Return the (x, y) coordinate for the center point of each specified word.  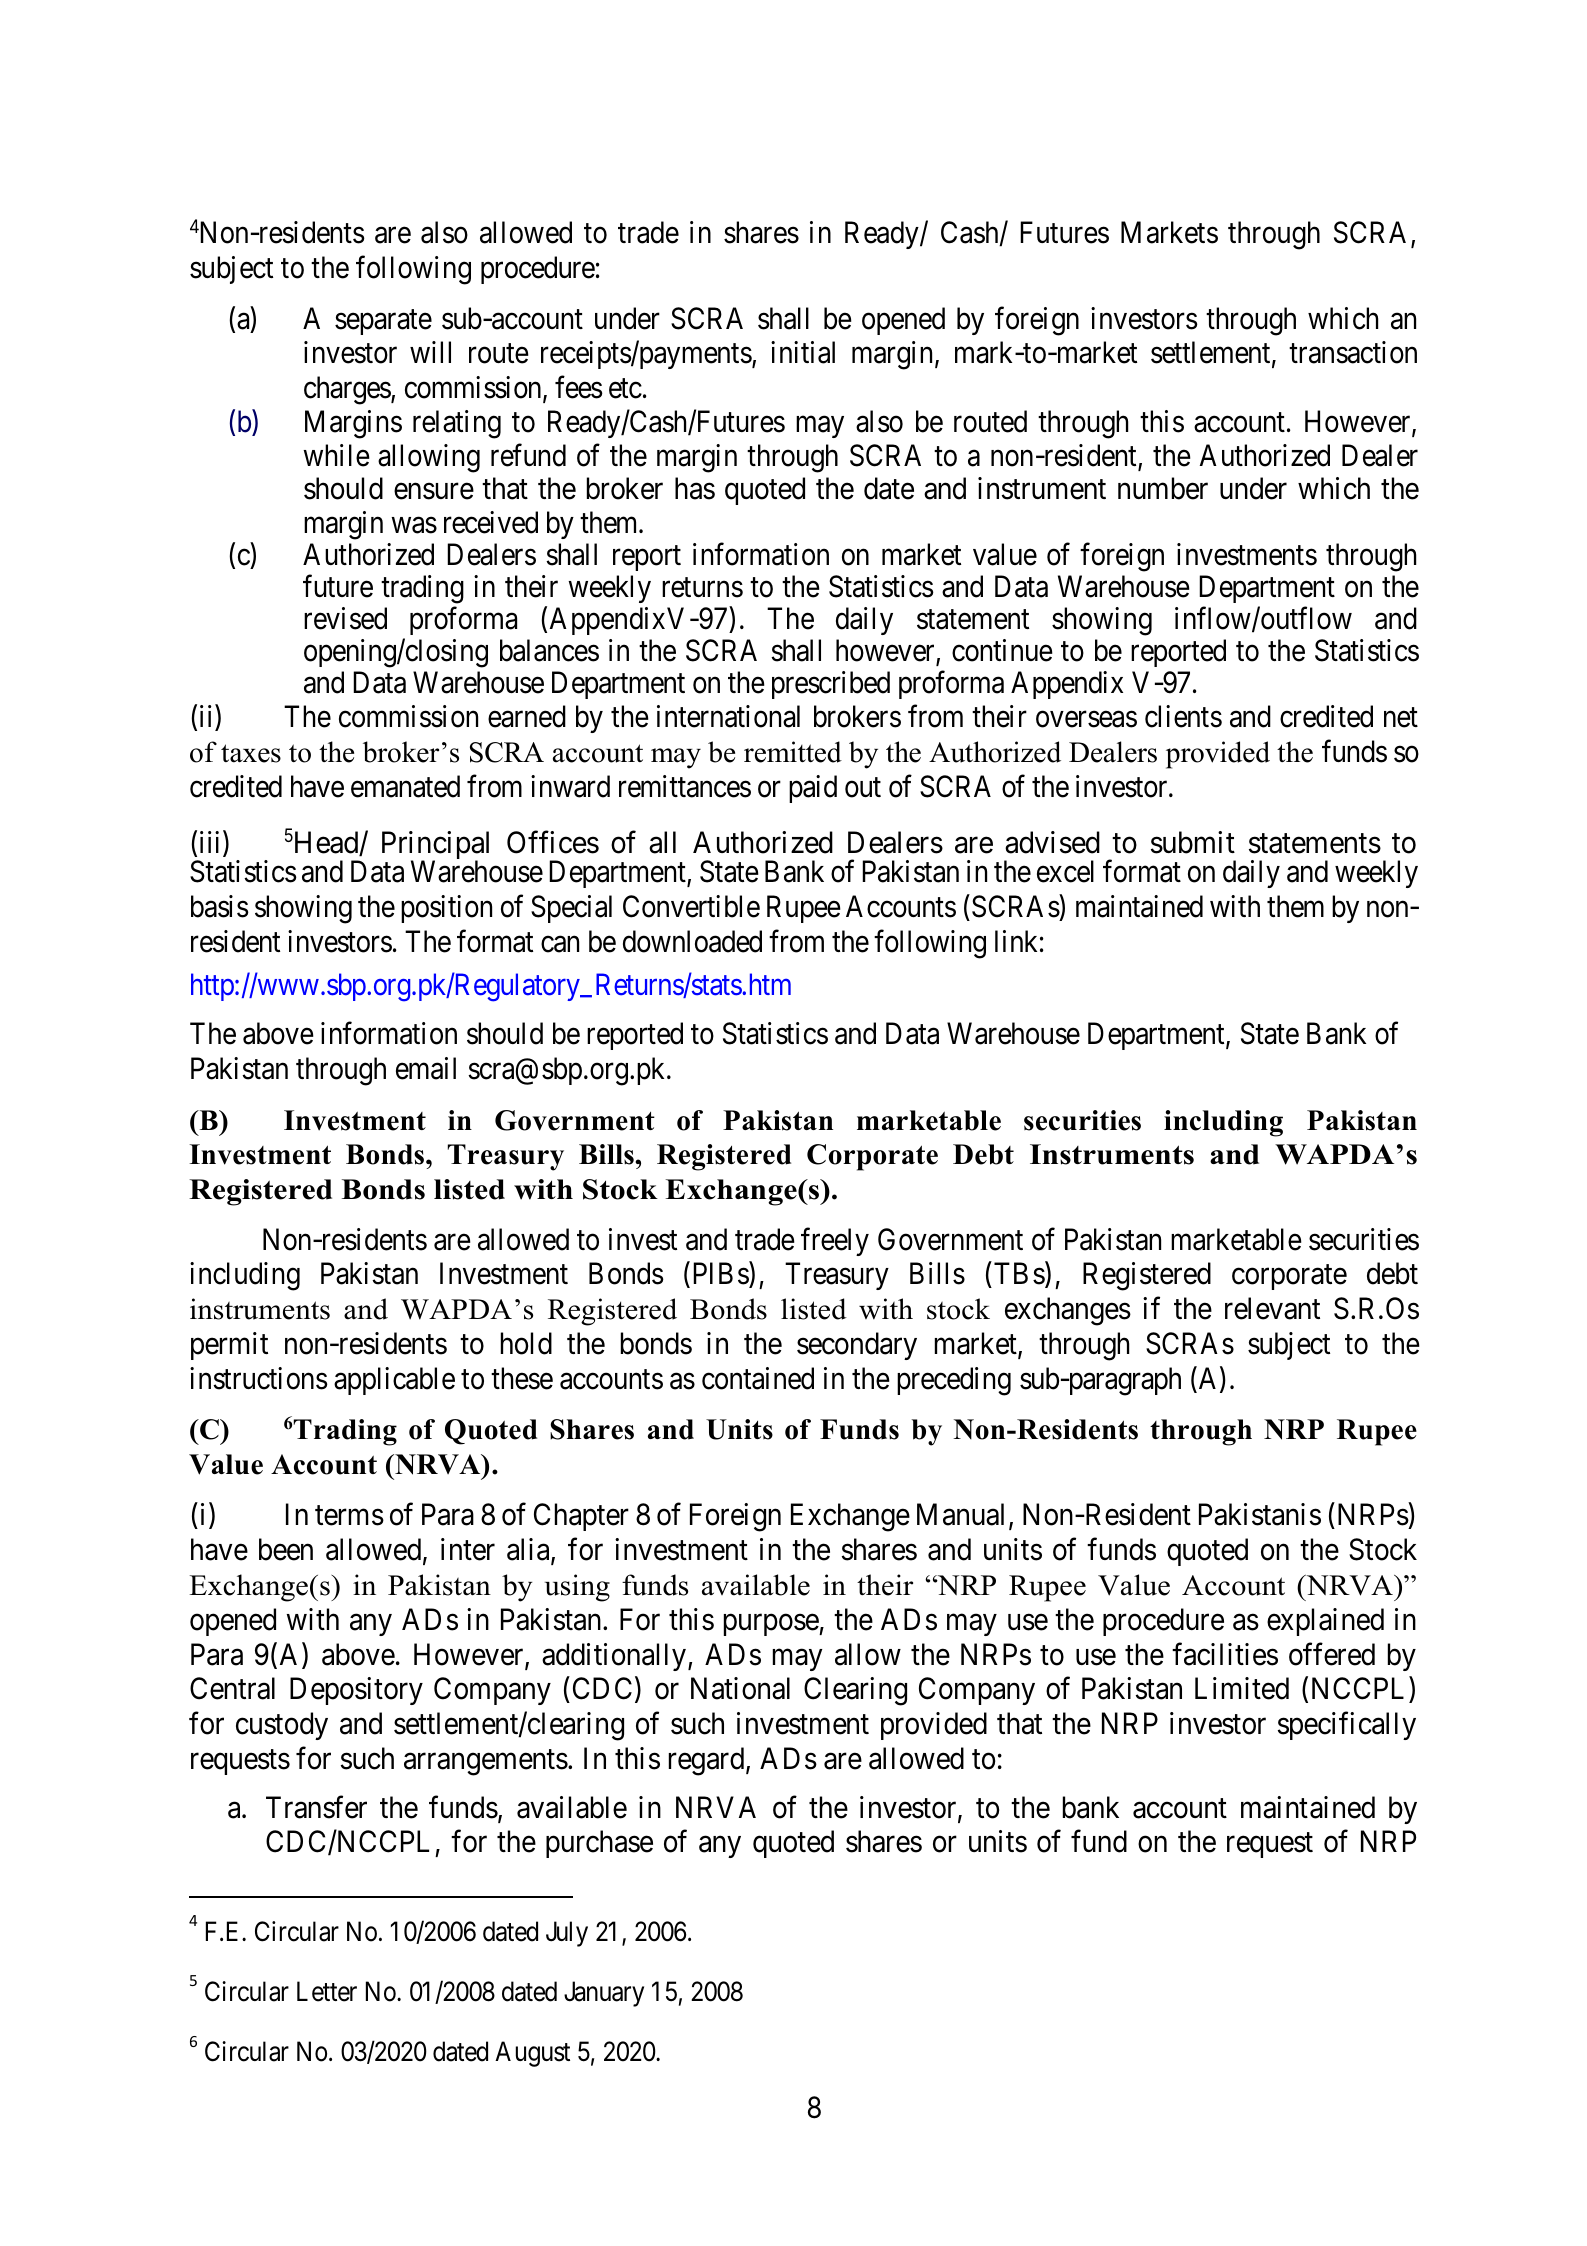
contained (758, 1378)
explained (1325, 1622)
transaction (1353, 352)
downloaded (692, 941)
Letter (327, 1992)
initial (803, 352)
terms (349, 1516)
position (446, 909)
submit (1193, 842)
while (336, 455)
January (604, 1994)
